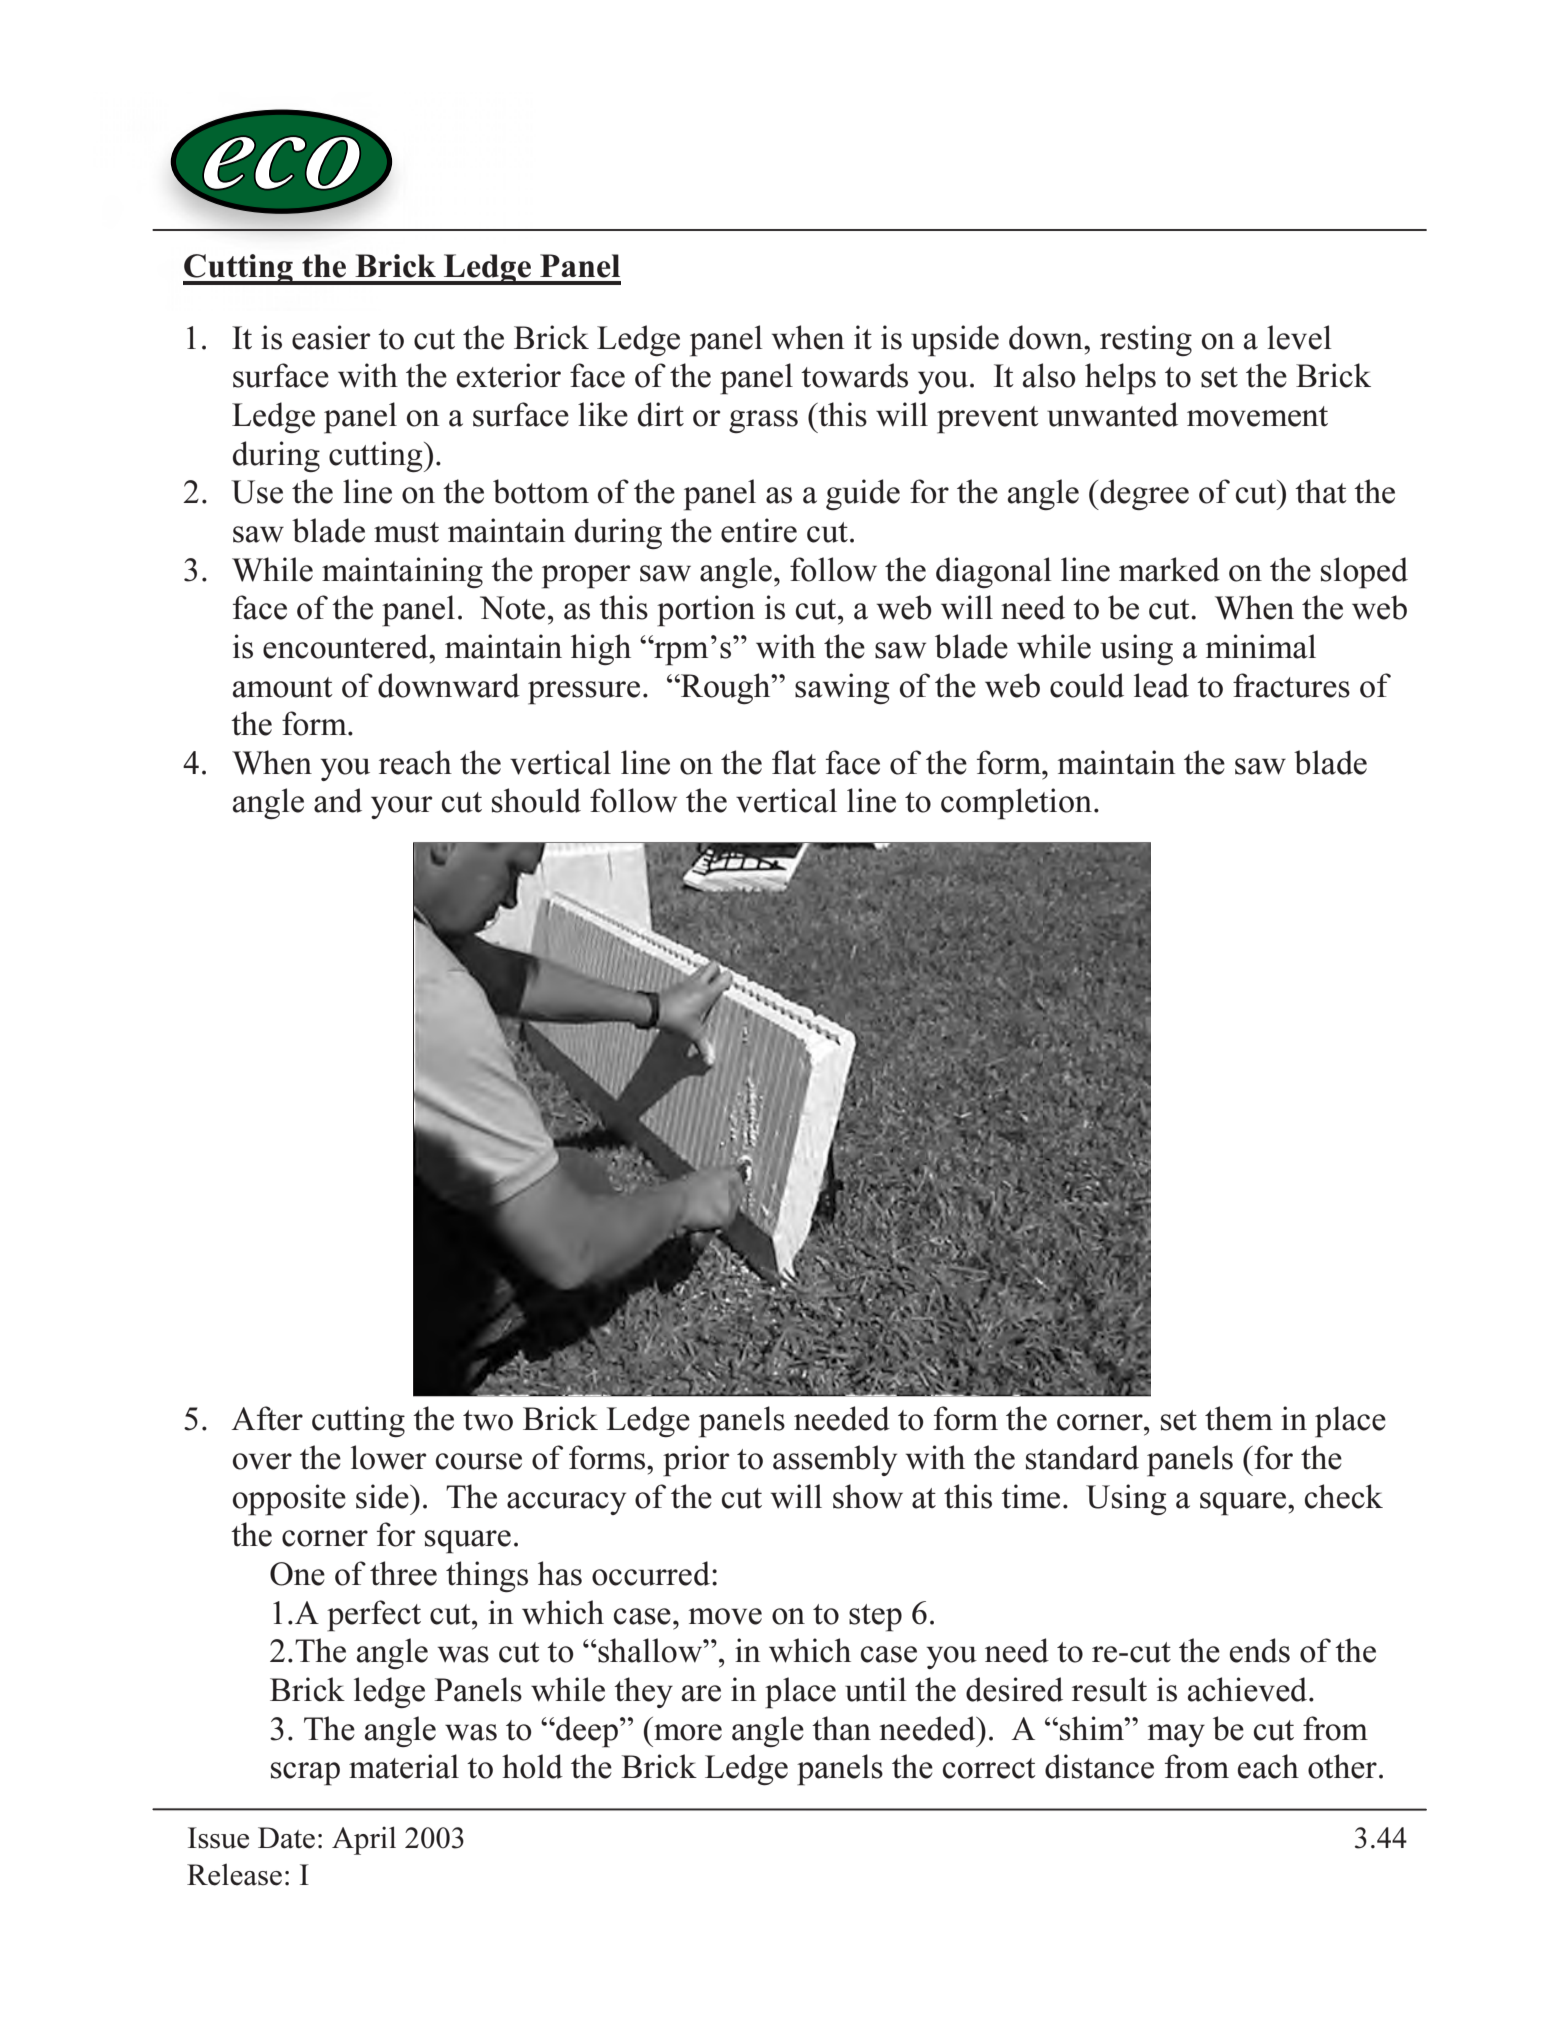 The width and height of the screenshot is (1564, 2024). What do you see at coordinates (842, 688) in the screenshot?
I see `sawing` at bounding box center [842, 688].
